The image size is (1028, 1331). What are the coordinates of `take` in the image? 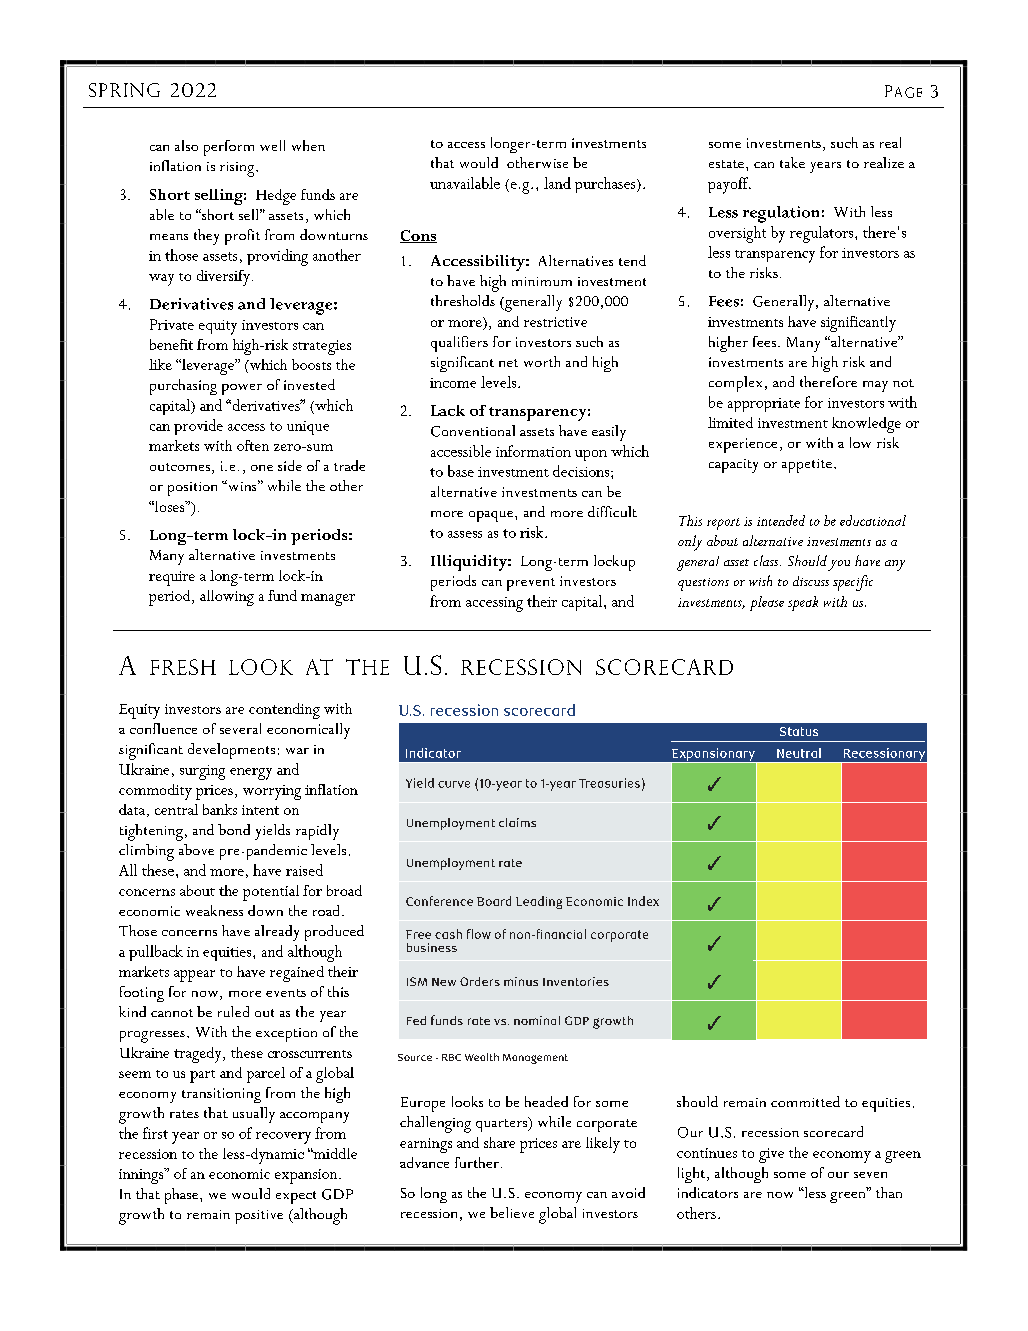 It's located at (792, 162).
